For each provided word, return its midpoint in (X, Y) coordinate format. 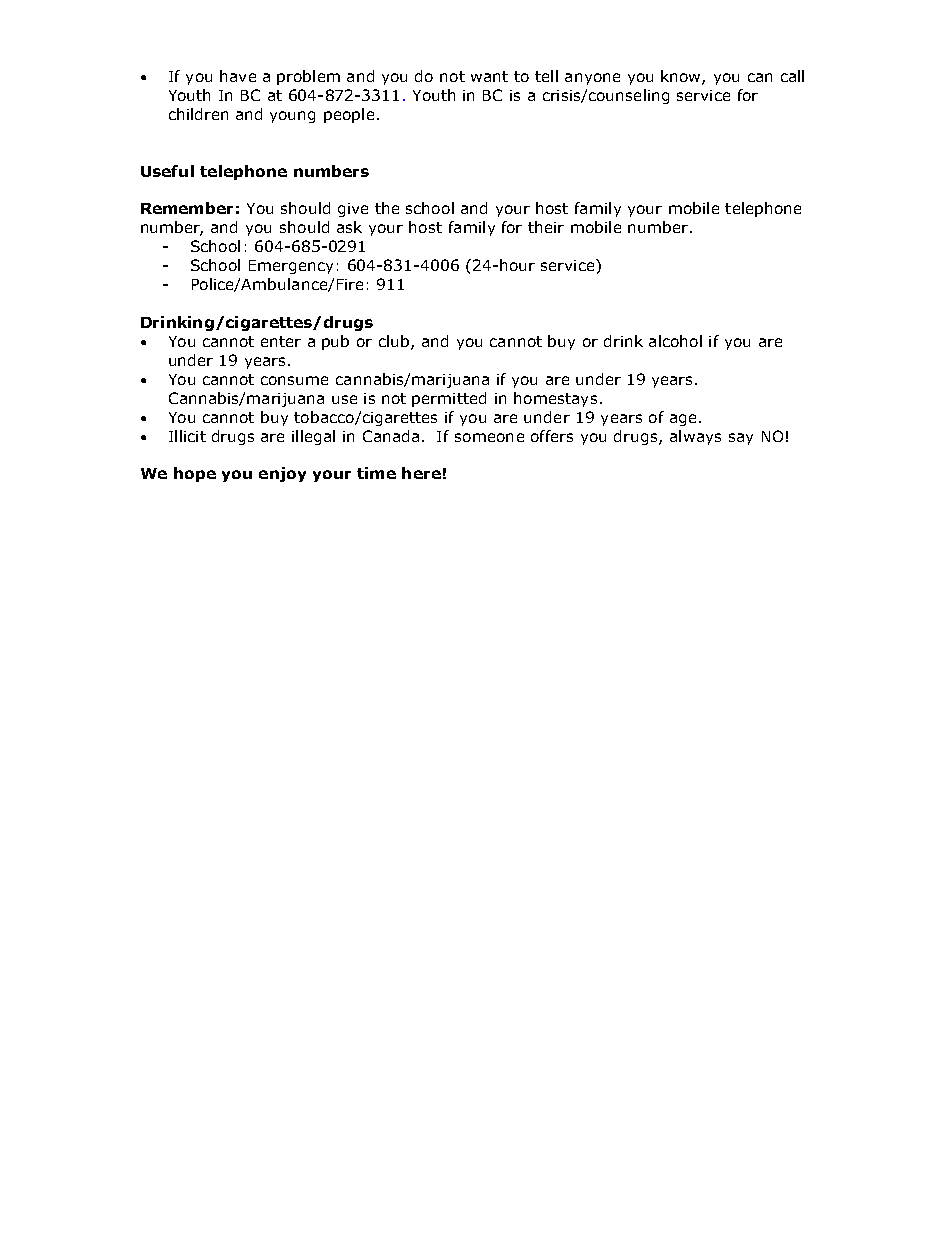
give (353, 210)
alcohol (675, 341)
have (238, 76)
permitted (449, 399)
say (741, 439)
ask (349, 227)
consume (294, 380)
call (792, 76)
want (489, 76)
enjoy (282, 474)
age (683, 420)
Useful (167, 171)
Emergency (291, 267)
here (421, 473)
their (546, 227)
